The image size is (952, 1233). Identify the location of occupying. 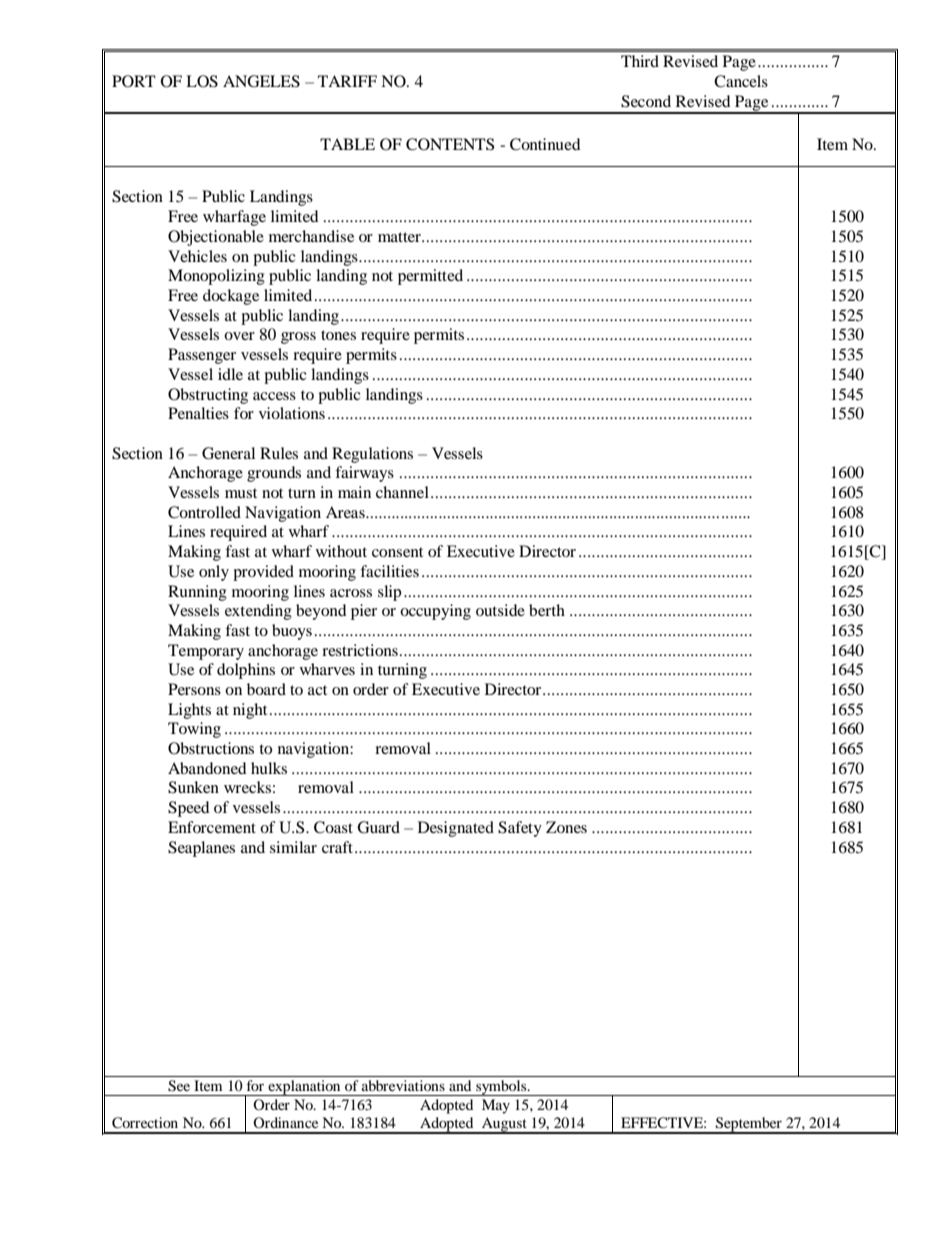
(435, 612).
